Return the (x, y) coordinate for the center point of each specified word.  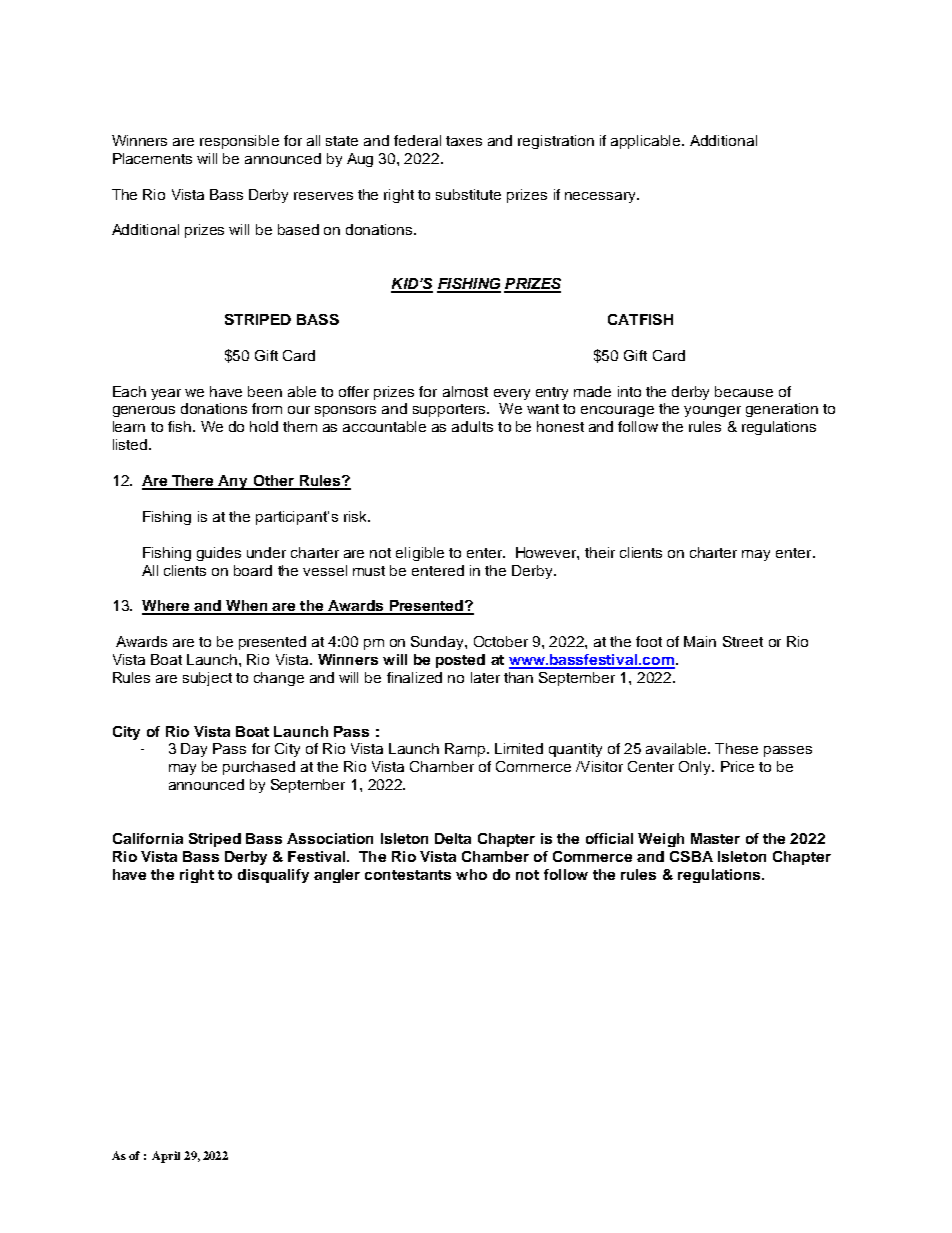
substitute (468, 194)
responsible (239, 142)
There (193, 482)
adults (472, 426)
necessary (601, 197)
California (148, 838)
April (166, 1157)
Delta (453, 838)
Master (715, 838)
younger (712, 411)
